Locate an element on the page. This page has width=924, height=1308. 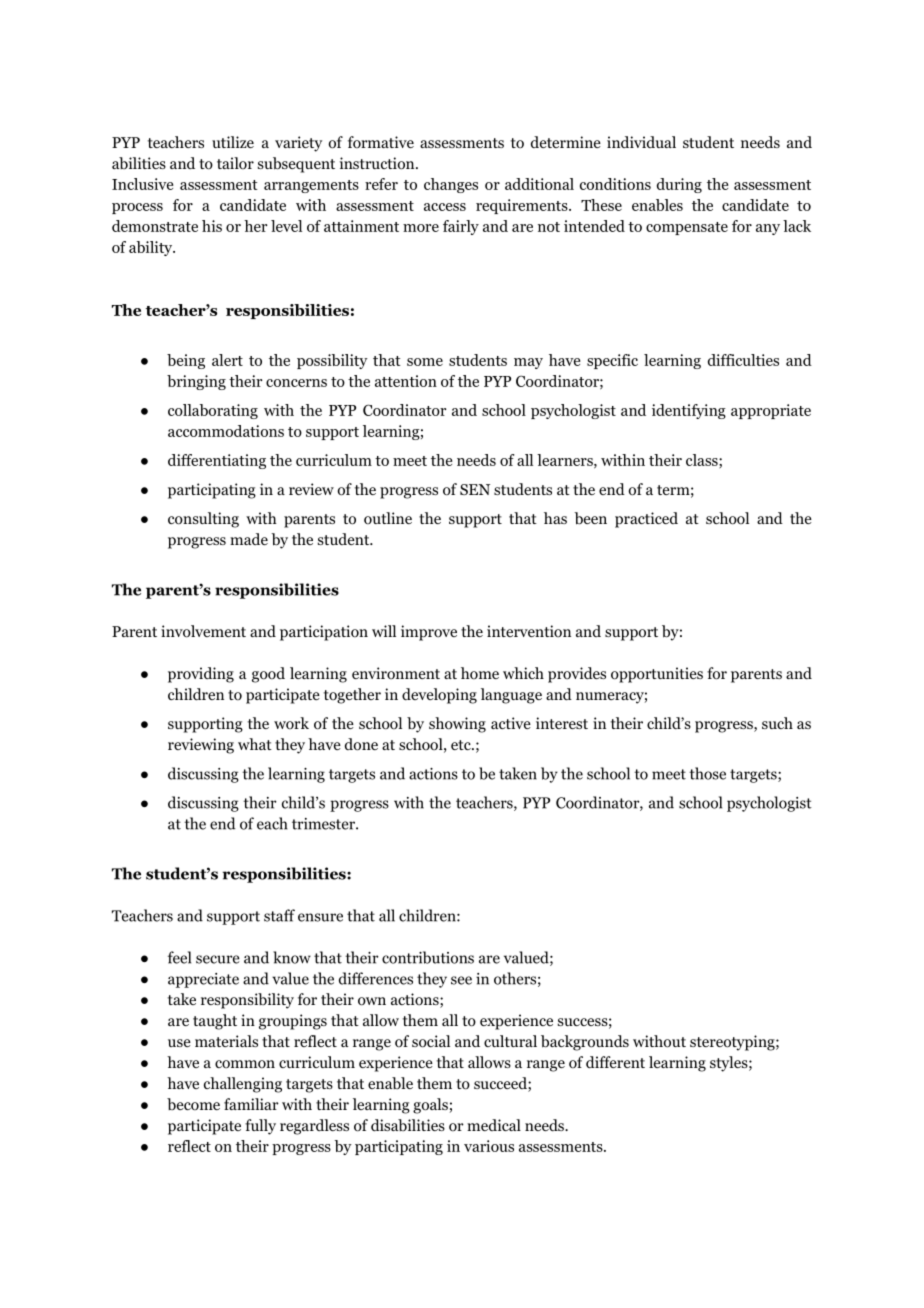
become is located at coordinates (193, 1104).
